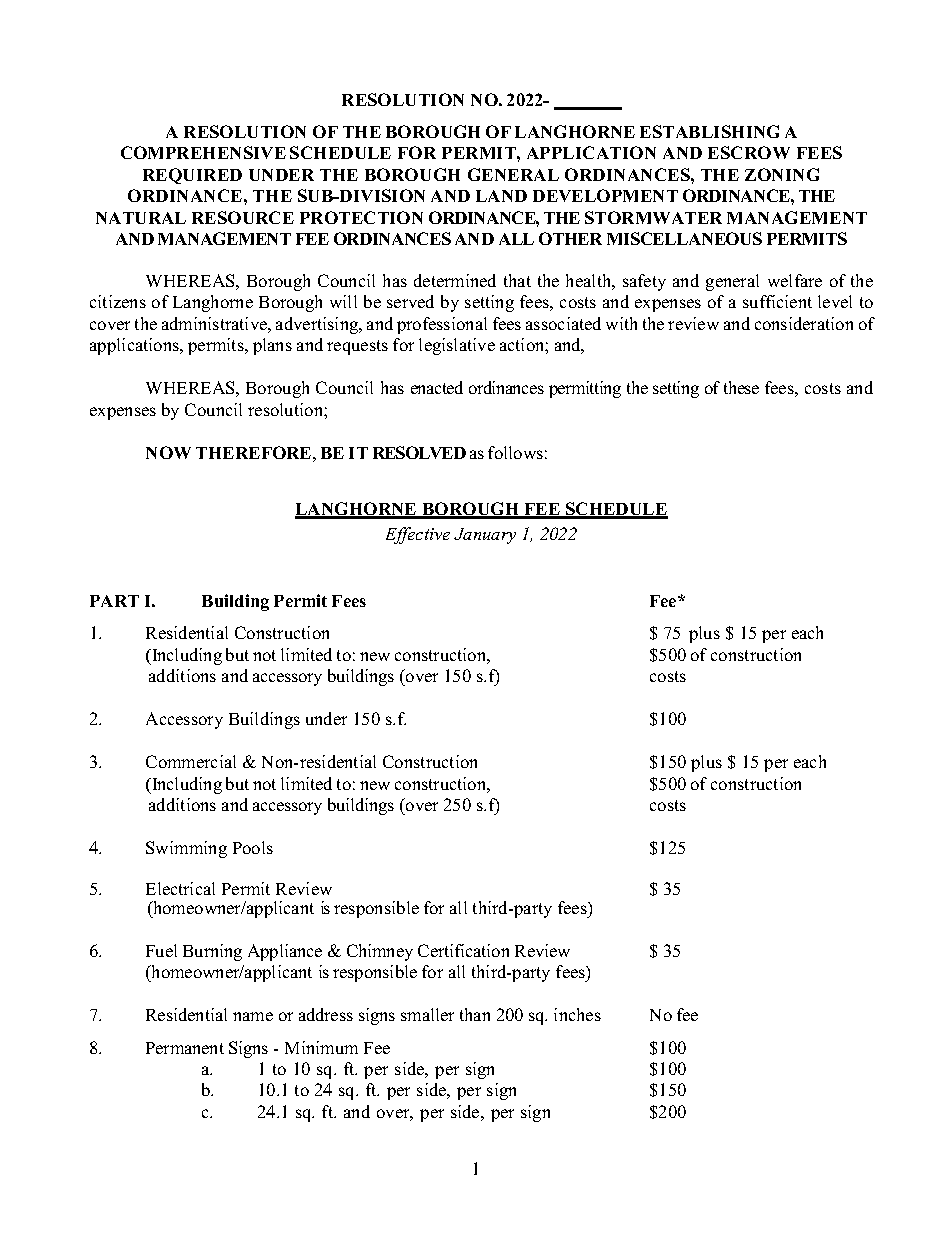 Image resolution: width=952 pixels, height=1233 pixels. Describe the element at coordinates (463, 950) in the screenshot. I see `Certification` at that location.
